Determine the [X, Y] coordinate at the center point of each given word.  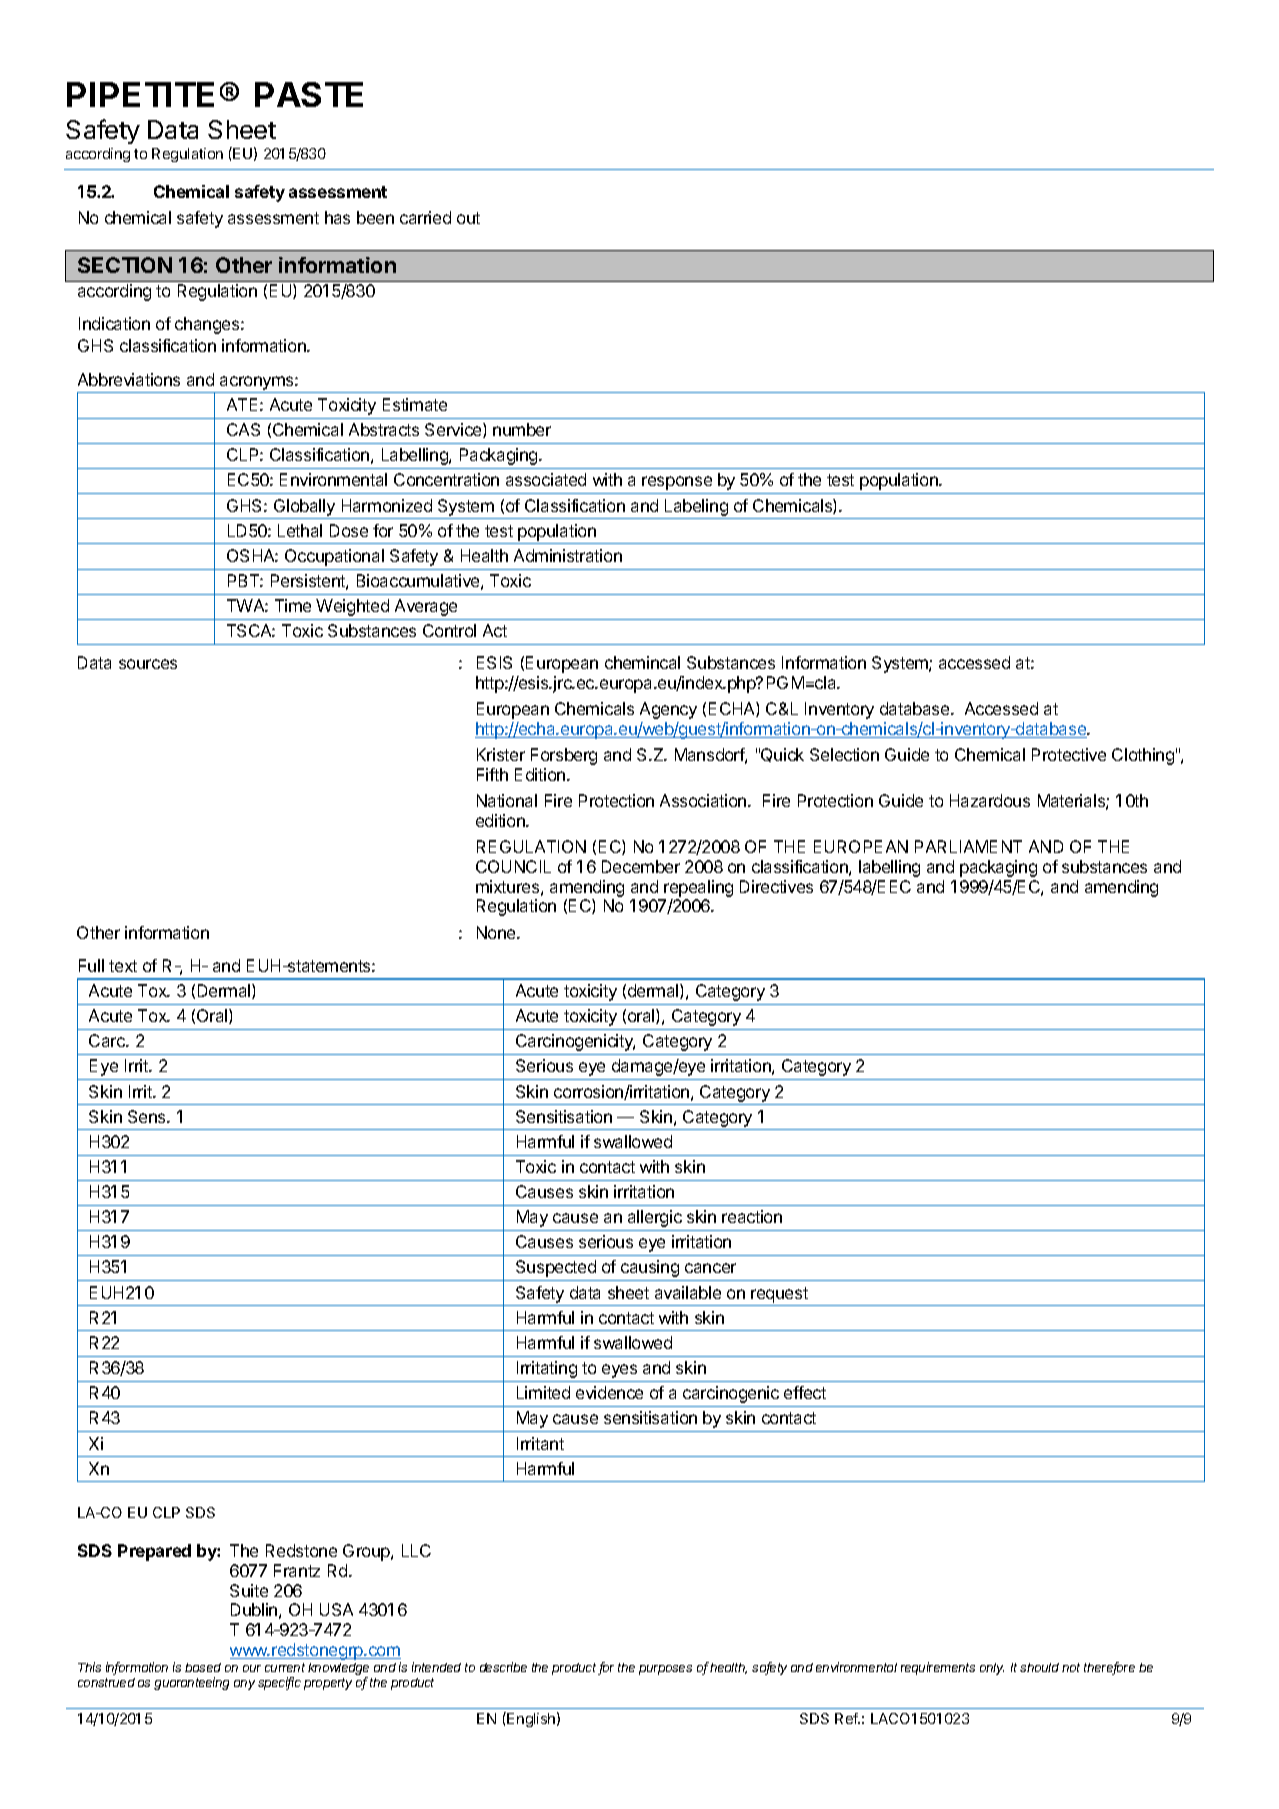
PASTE [309, 94]
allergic [655, 1218]
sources [148, 664]
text [123, 966]
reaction [752, 1216]
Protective [1069, 754]
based [203, 1667]
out [468, 218]
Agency [668, 710]
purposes [665, 1670]
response [677, 483]
